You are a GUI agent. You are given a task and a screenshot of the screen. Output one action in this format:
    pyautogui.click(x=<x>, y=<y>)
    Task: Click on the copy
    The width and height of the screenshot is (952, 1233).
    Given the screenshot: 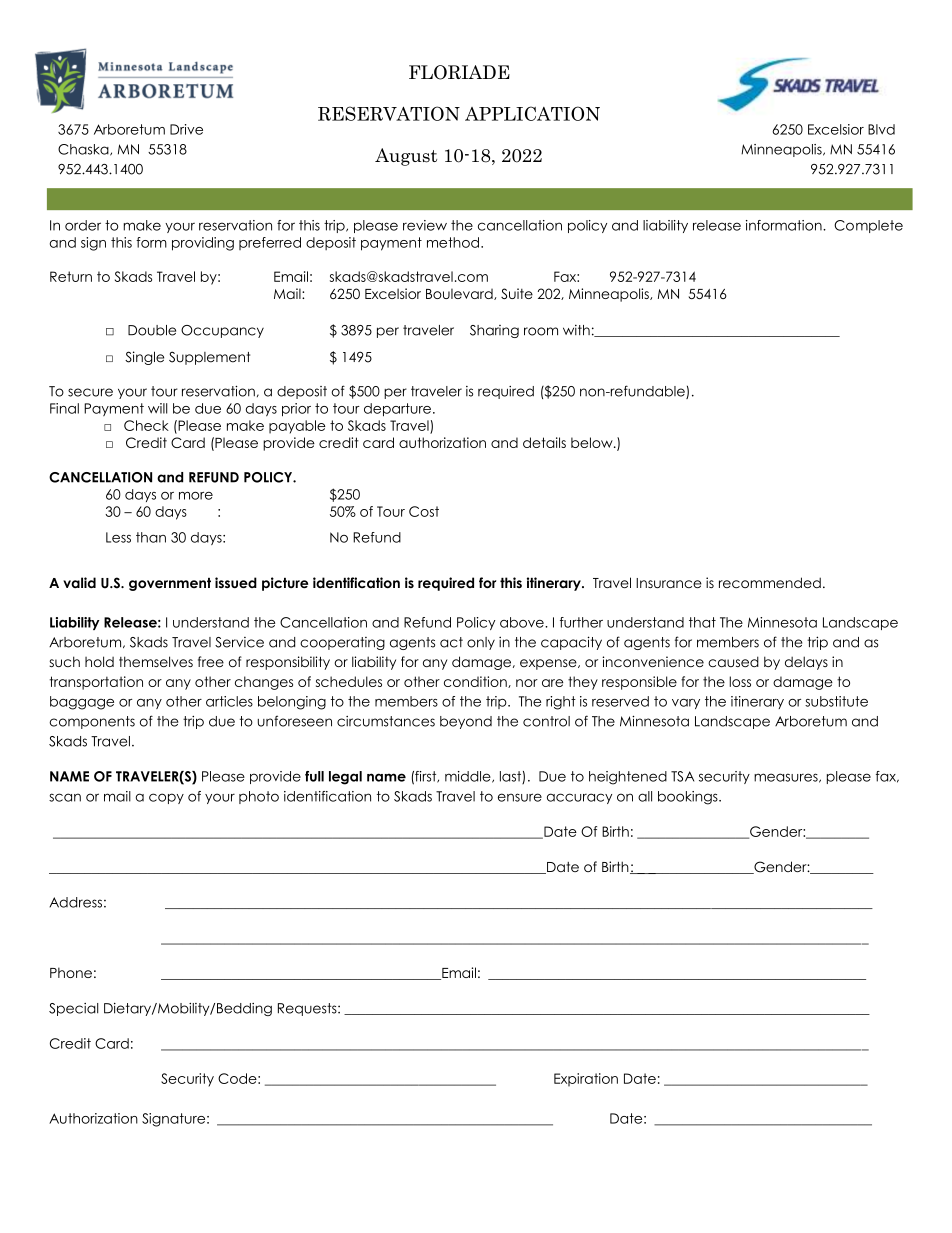 What is the action you would take?
    pyautogui.click(x=166, y=798)
